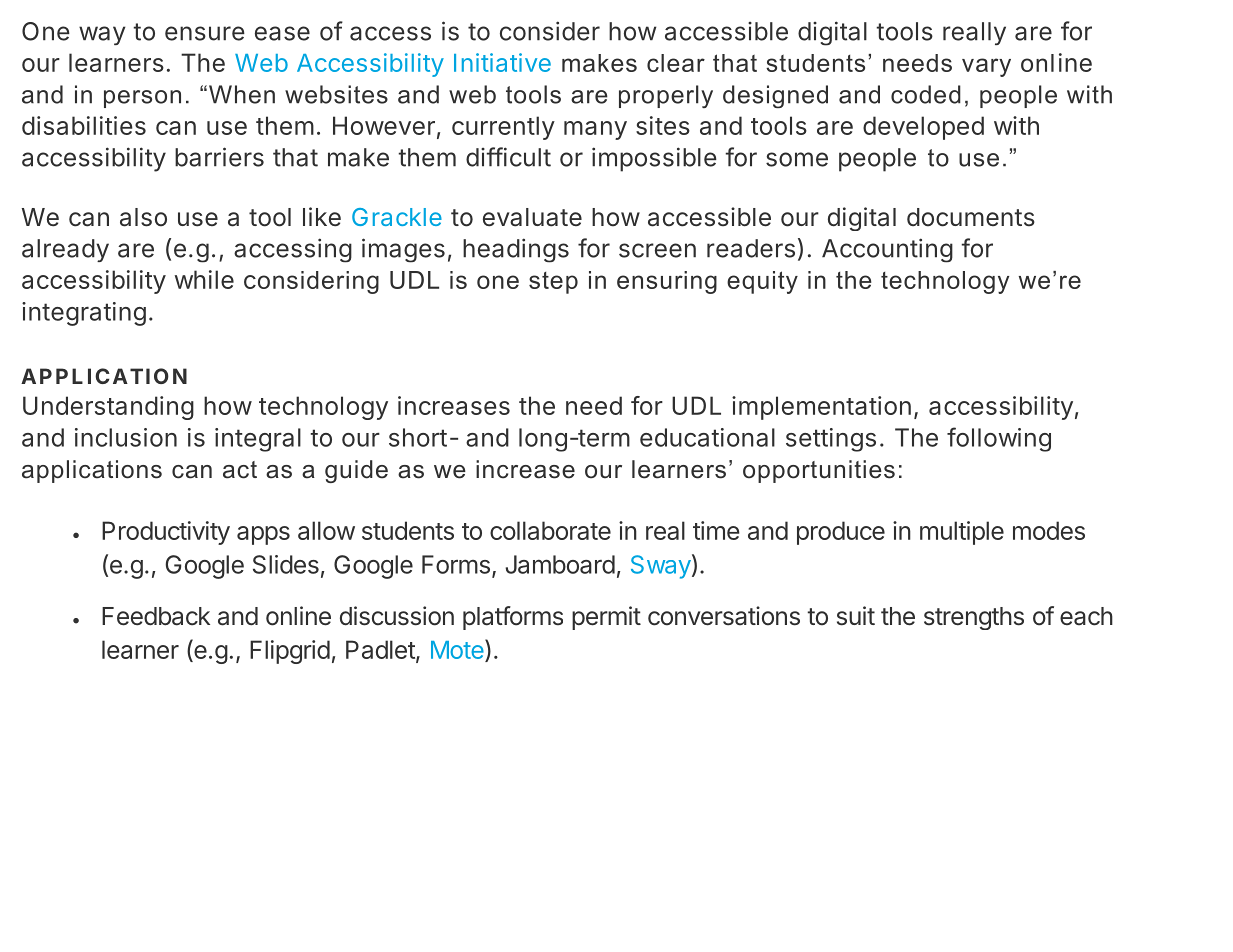  I want to click on difficult, so click(508, 157).
